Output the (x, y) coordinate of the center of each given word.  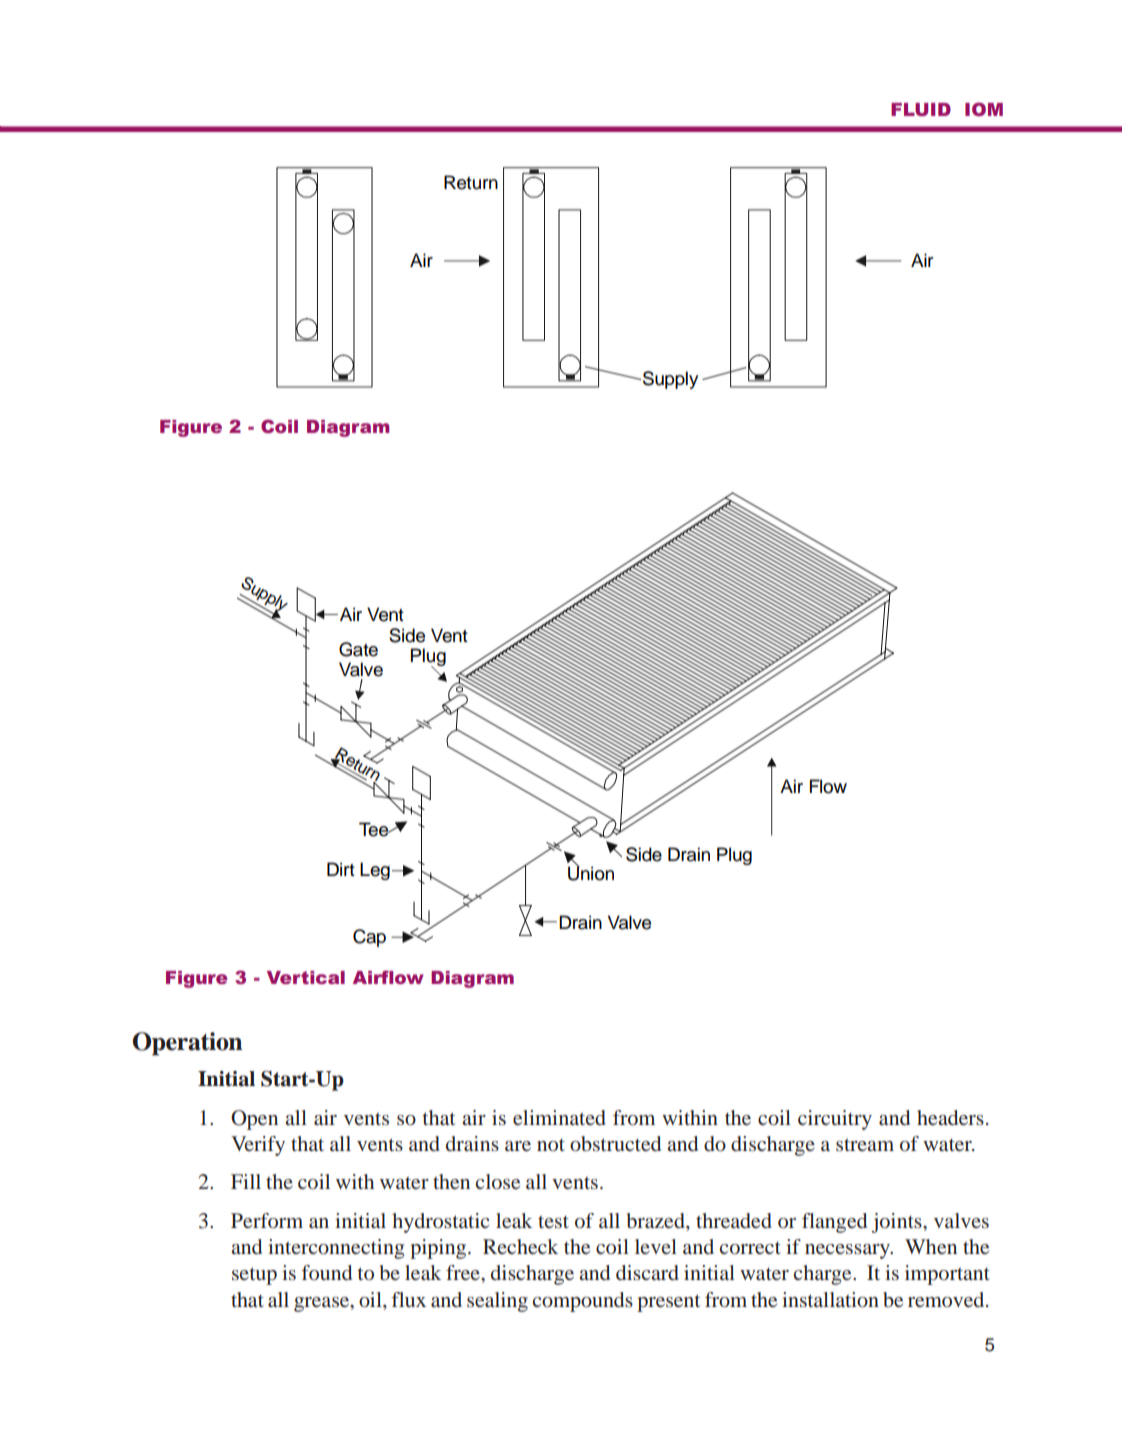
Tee (375, 829)
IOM (984, 109)
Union (591, 873)
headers (950, 1117)
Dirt (341, 869)
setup (254, 1276)
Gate (358, 649)
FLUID (921, 109)
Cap (369, 938)
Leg (375, 871)
